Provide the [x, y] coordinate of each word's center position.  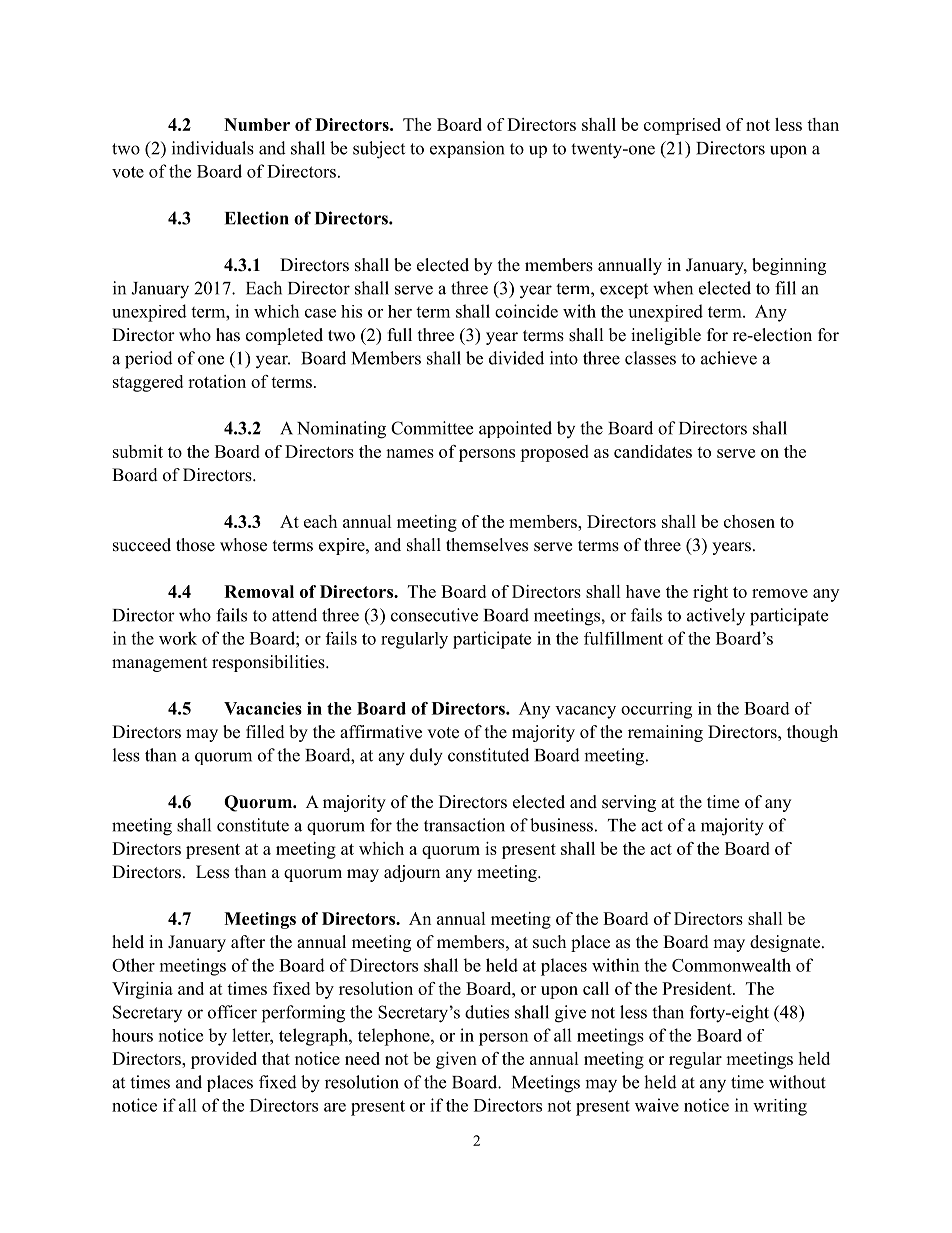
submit [138, 451]
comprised [682, 126]
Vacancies [263, 708]
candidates [653, 451]
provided [224, 1060]
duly [426, 757]
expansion [467, 149]
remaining [665, 733]
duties [487, 1012]
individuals [213, 148]
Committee [432, 428]
